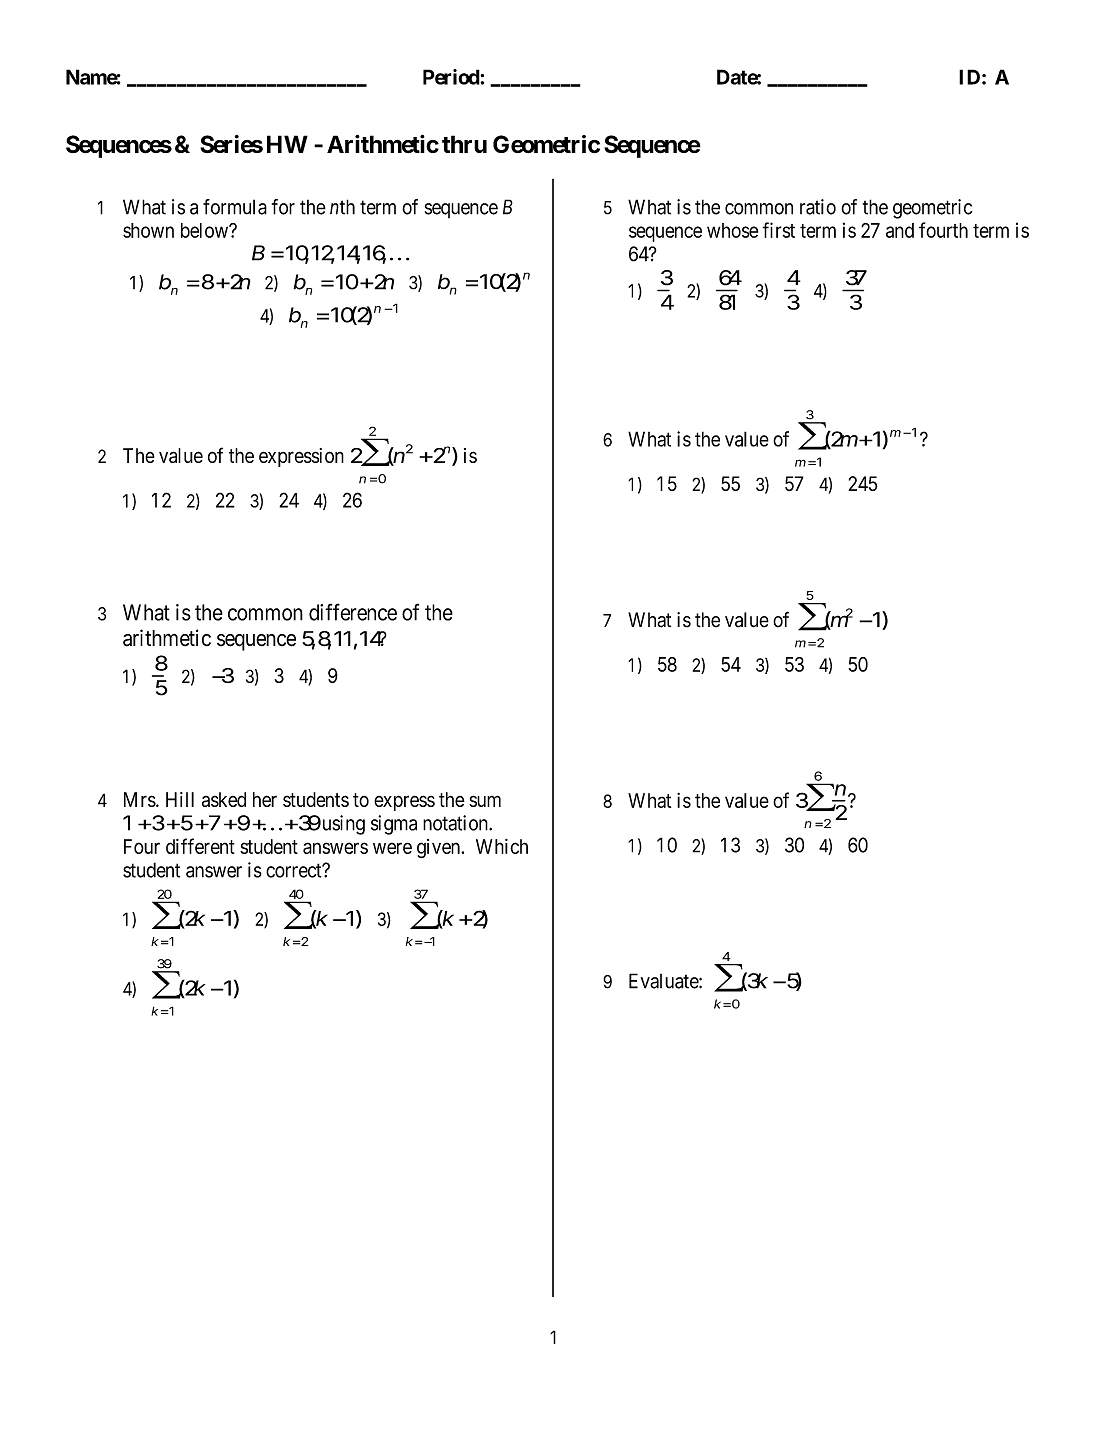  What do you see at coordinates (485, 801) in the page?
I see `sum` at bounding box center [485, 801].
